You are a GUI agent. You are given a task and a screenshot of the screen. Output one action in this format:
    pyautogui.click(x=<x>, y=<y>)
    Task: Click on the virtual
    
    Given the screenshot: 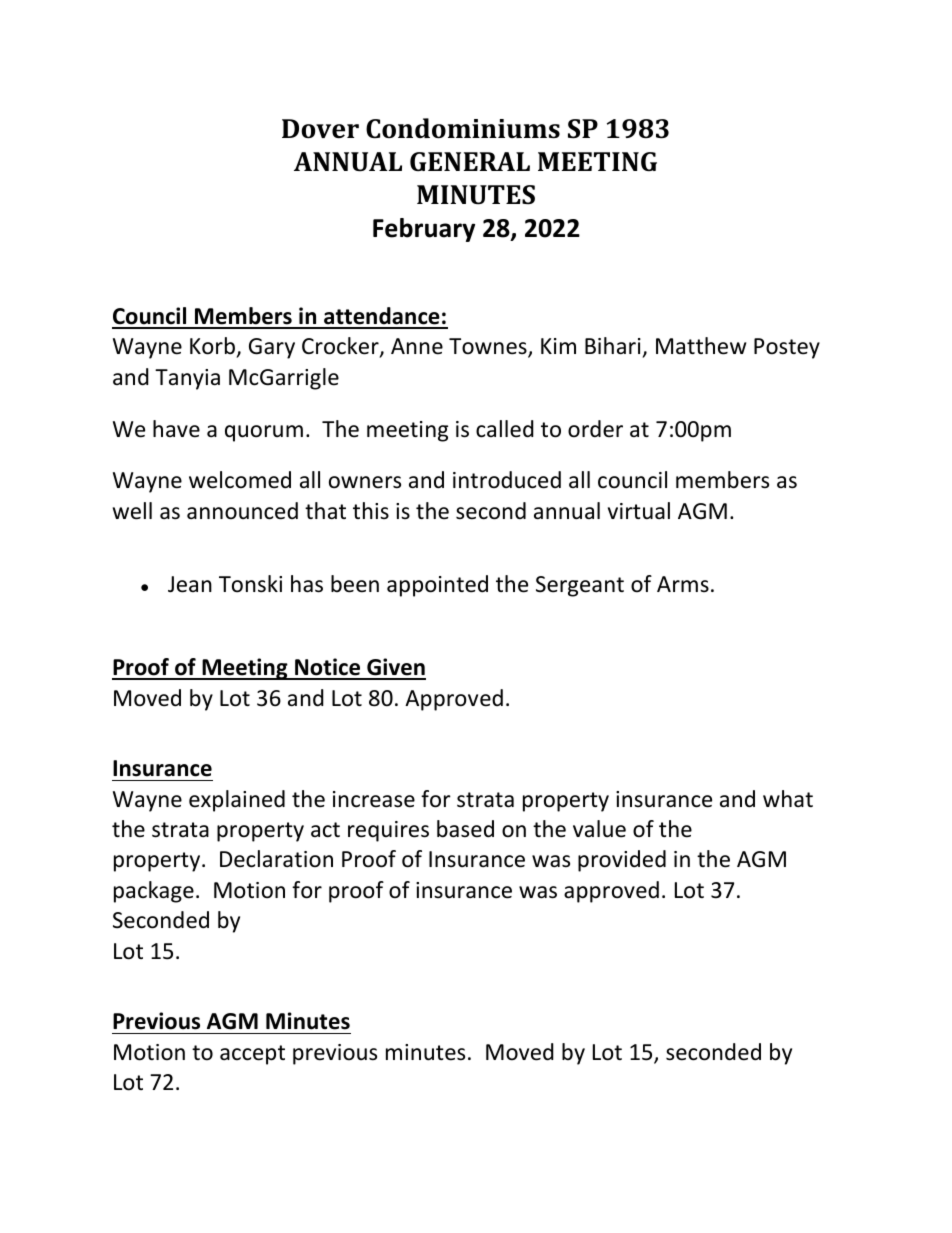 What is the action you would take?
    pyautogui.click(x=639, y=511)
